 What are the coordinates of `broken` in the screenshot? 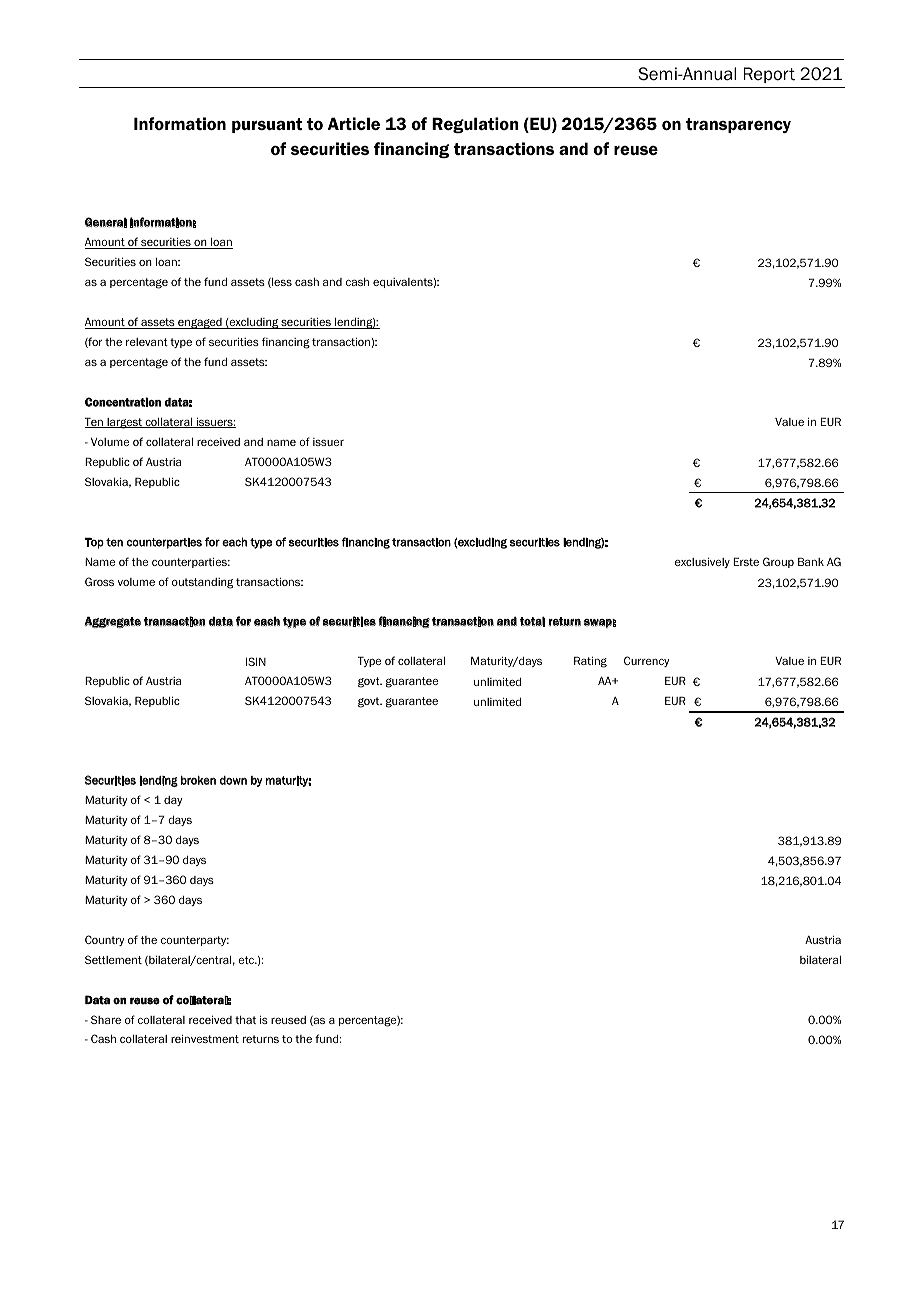 It's located at (198, 780).
